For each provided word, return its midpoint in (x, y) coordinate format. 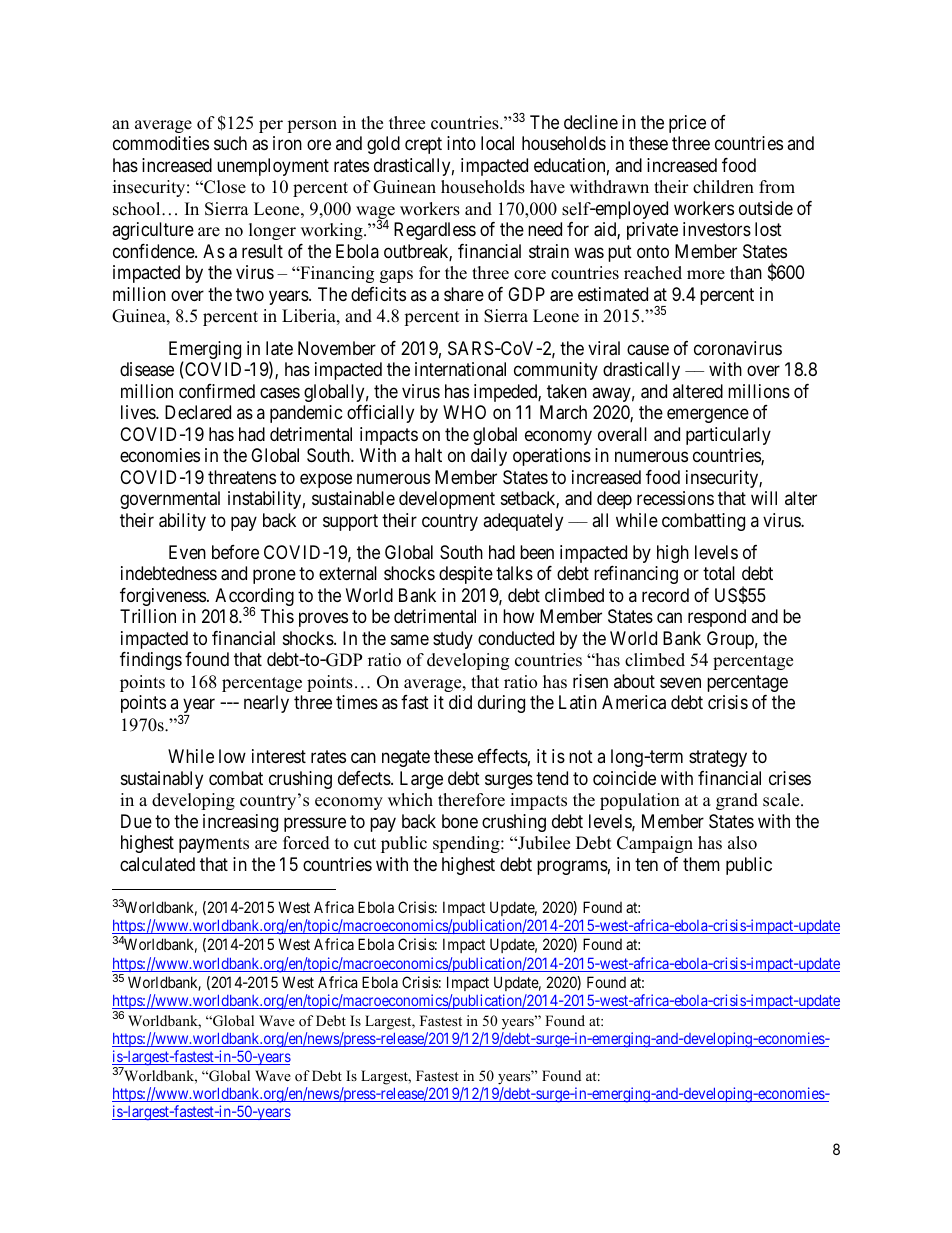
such (230, 143)
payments (214, 845)
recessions (675, 498)
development (447, 500)
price (687, 124)
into (461, 143)
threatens (242, 477)
